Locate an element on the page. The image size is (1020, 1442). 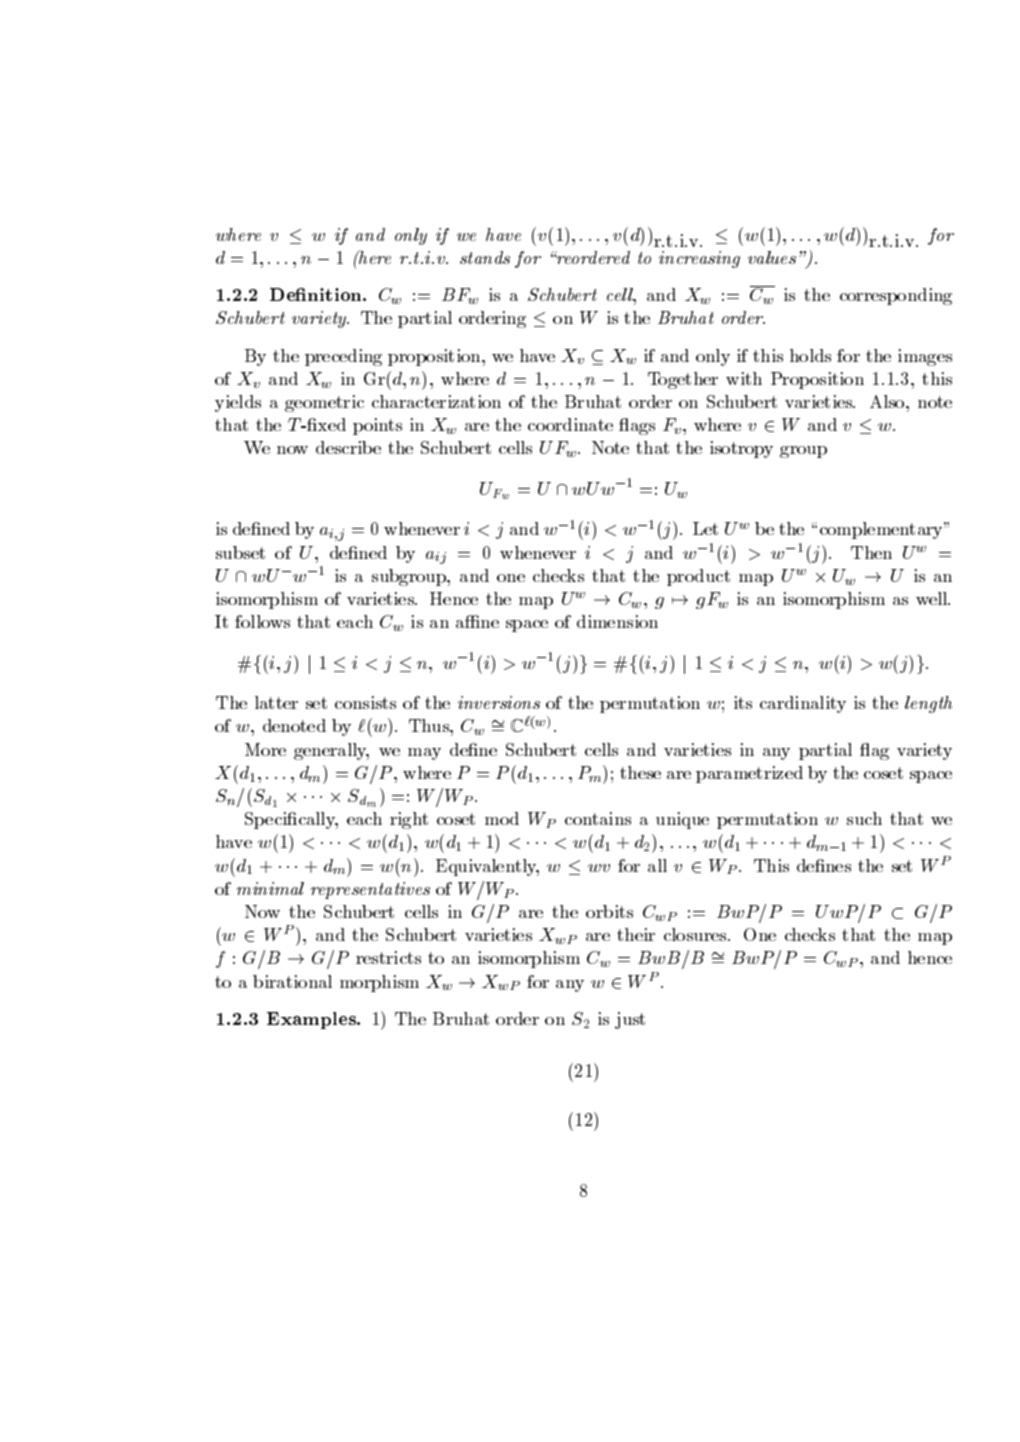
preceding is located at coordinates (343, 357).
